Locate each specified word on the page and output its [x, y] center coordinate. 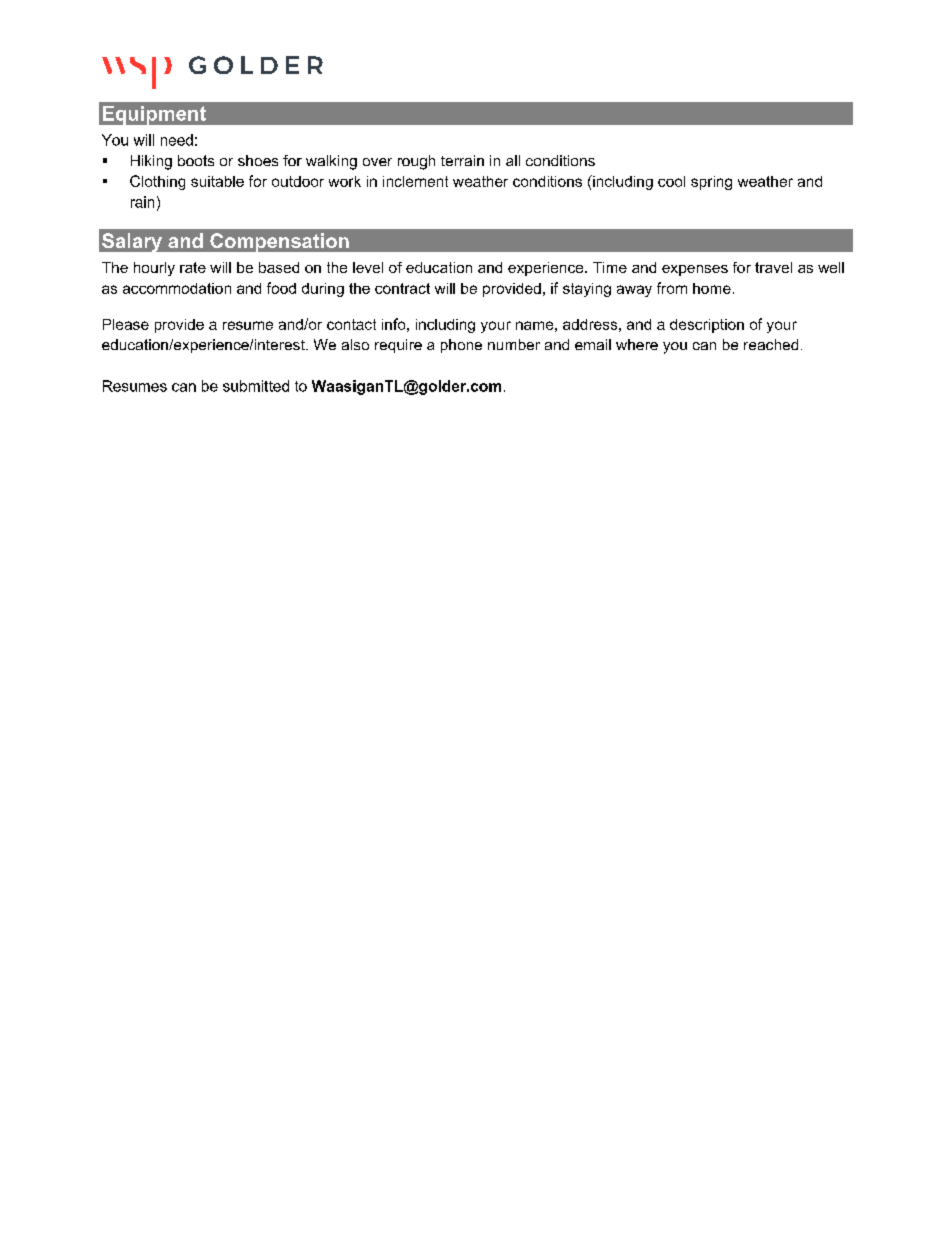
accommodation [177, 288]
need [177, 140]
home [712, 288]
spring [711, 183]
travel [773, 267]
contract [402, 288]
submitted [256, 386]
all [513, 160]
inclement [415, 181]
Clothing [157, 182]
